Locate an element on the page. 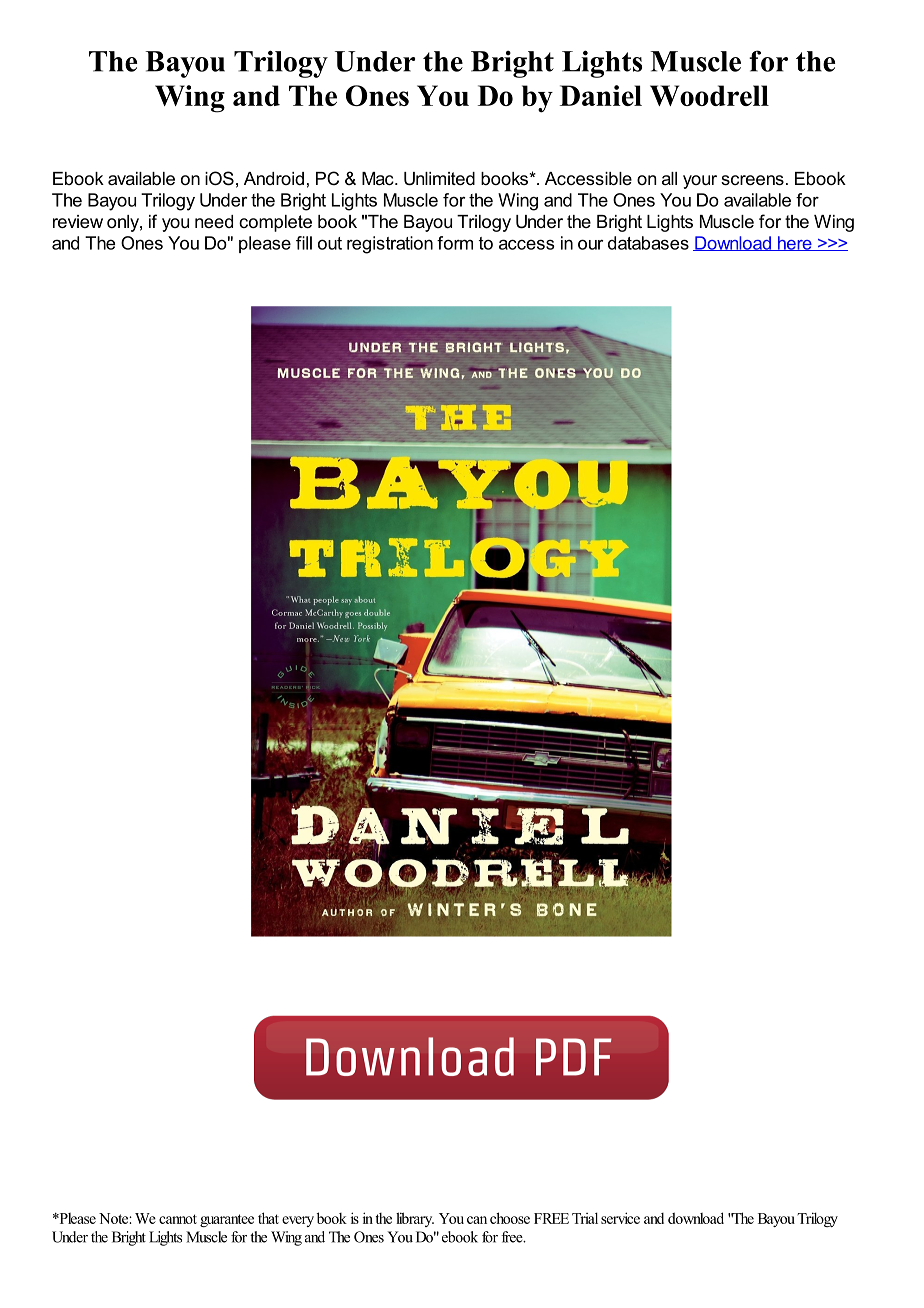 This page has height=1308, width=924. screens is located at coordinates (752, 180).
